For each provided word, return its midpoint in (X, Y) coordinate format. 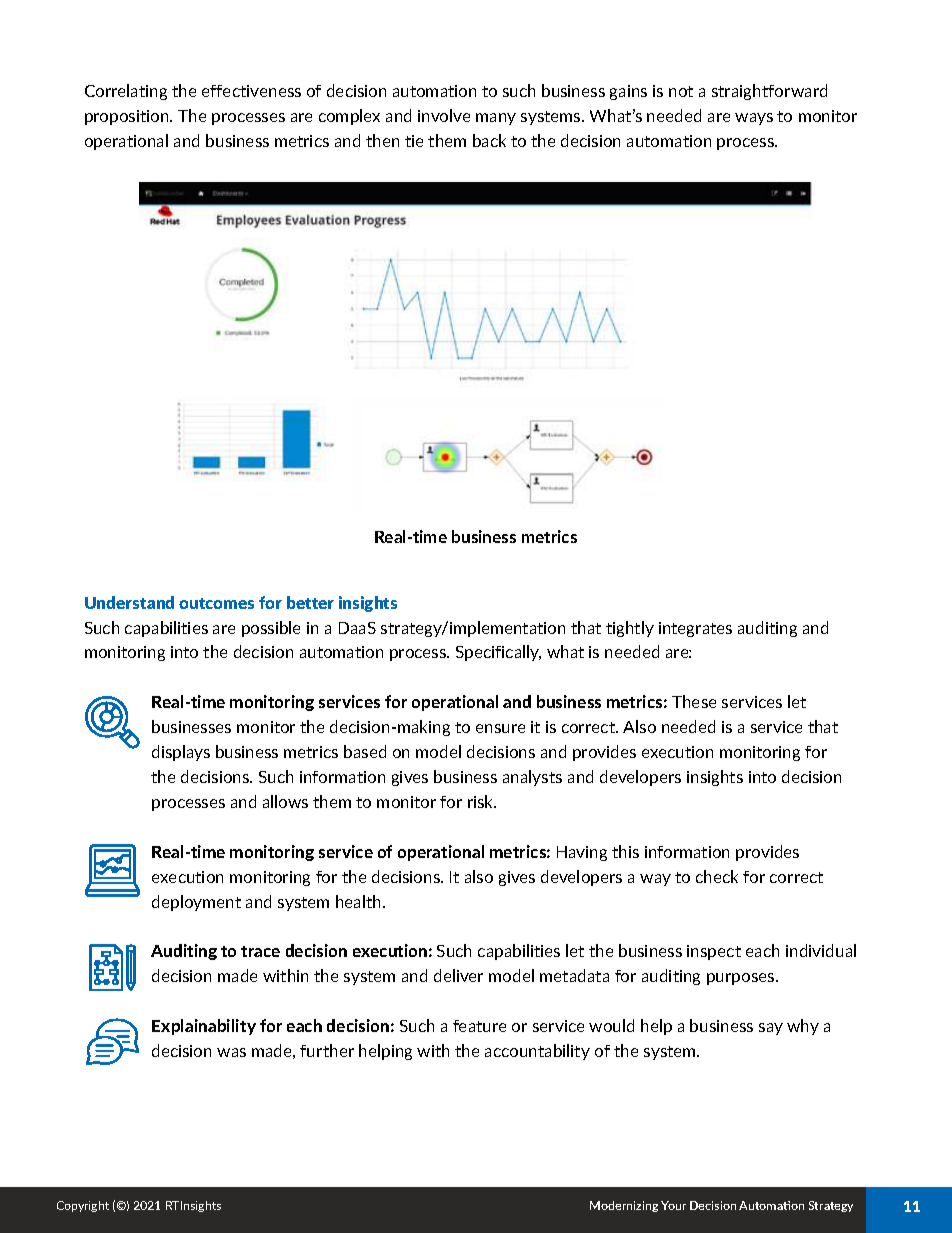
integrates (695, 629)
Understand (129, 602)
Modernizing (624, 1206)
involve (444, 115)
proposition (128, 117)
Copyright (83, 1206)
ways (754, 119)
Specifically (498, 653)
